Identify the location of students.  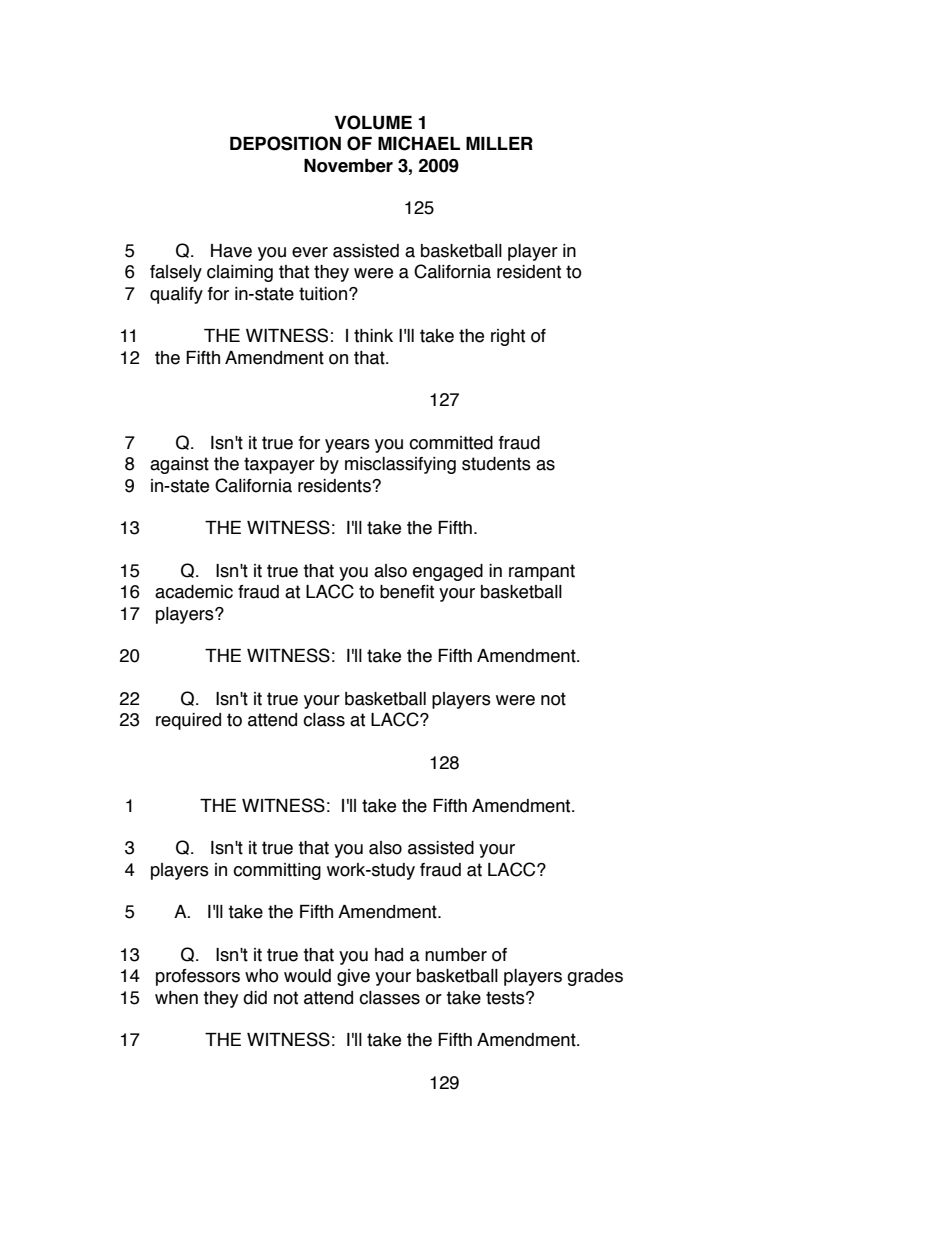
(496, 464).
